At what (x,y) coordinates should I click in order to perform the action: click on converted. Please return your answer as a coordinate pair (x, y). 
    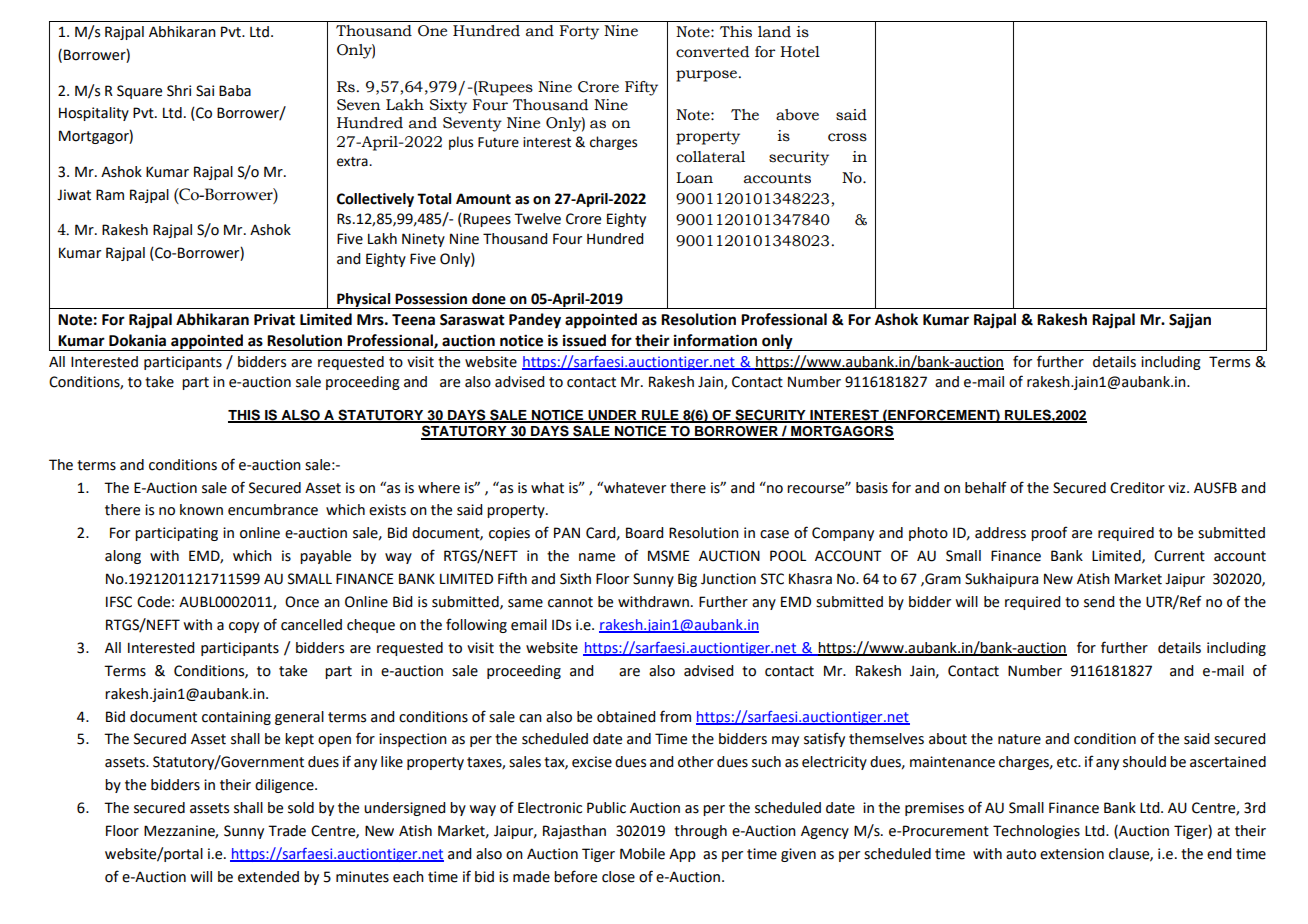
    Looking at the image, I should click on (712, 52).
